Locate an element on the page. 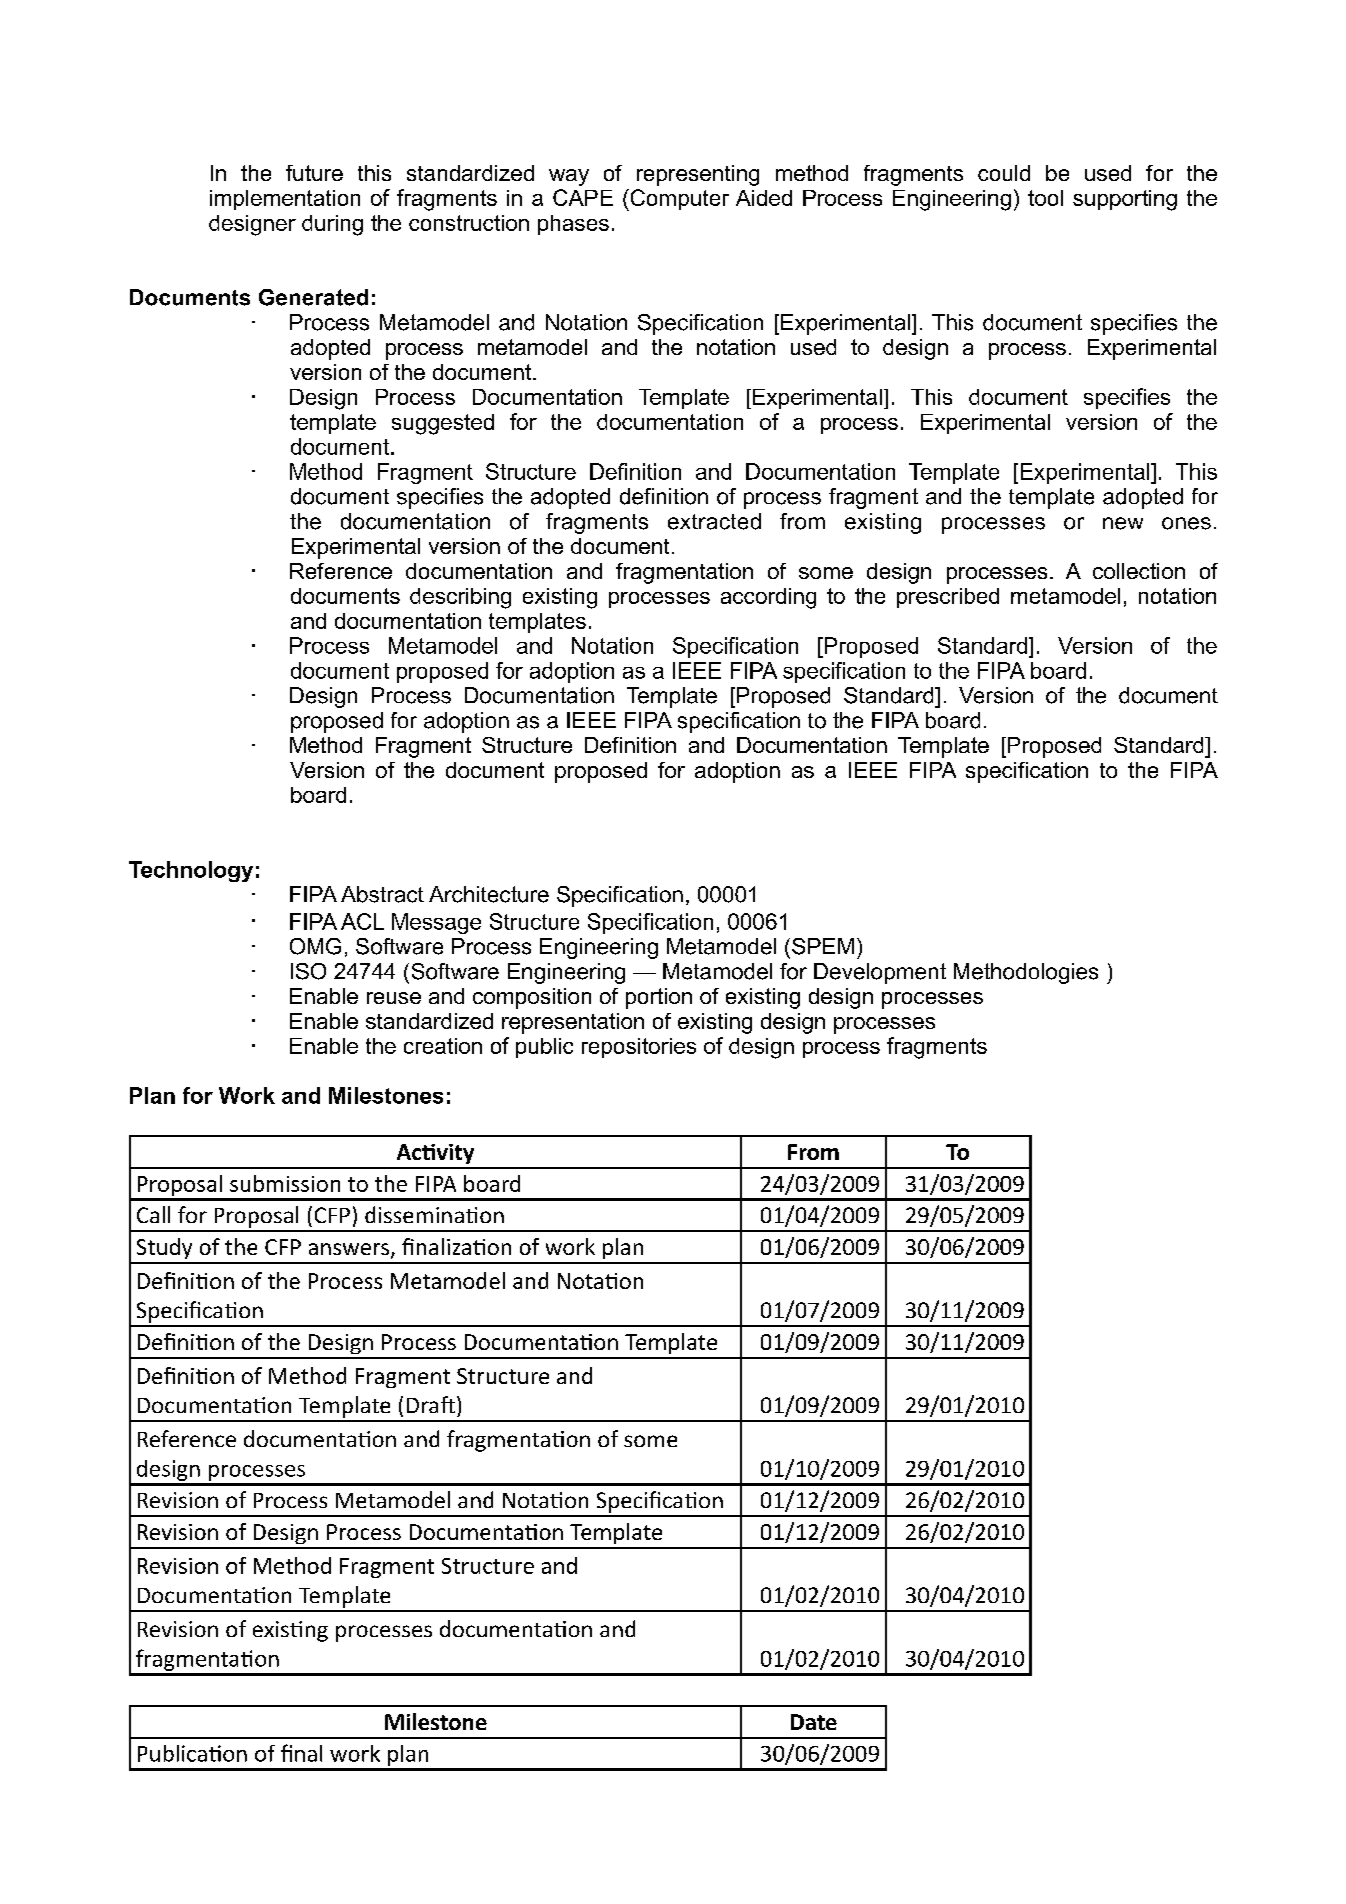 Image resolution: width=1346 pixels, height=1904 pixels. submission is located at coordinates (285, 1183).
